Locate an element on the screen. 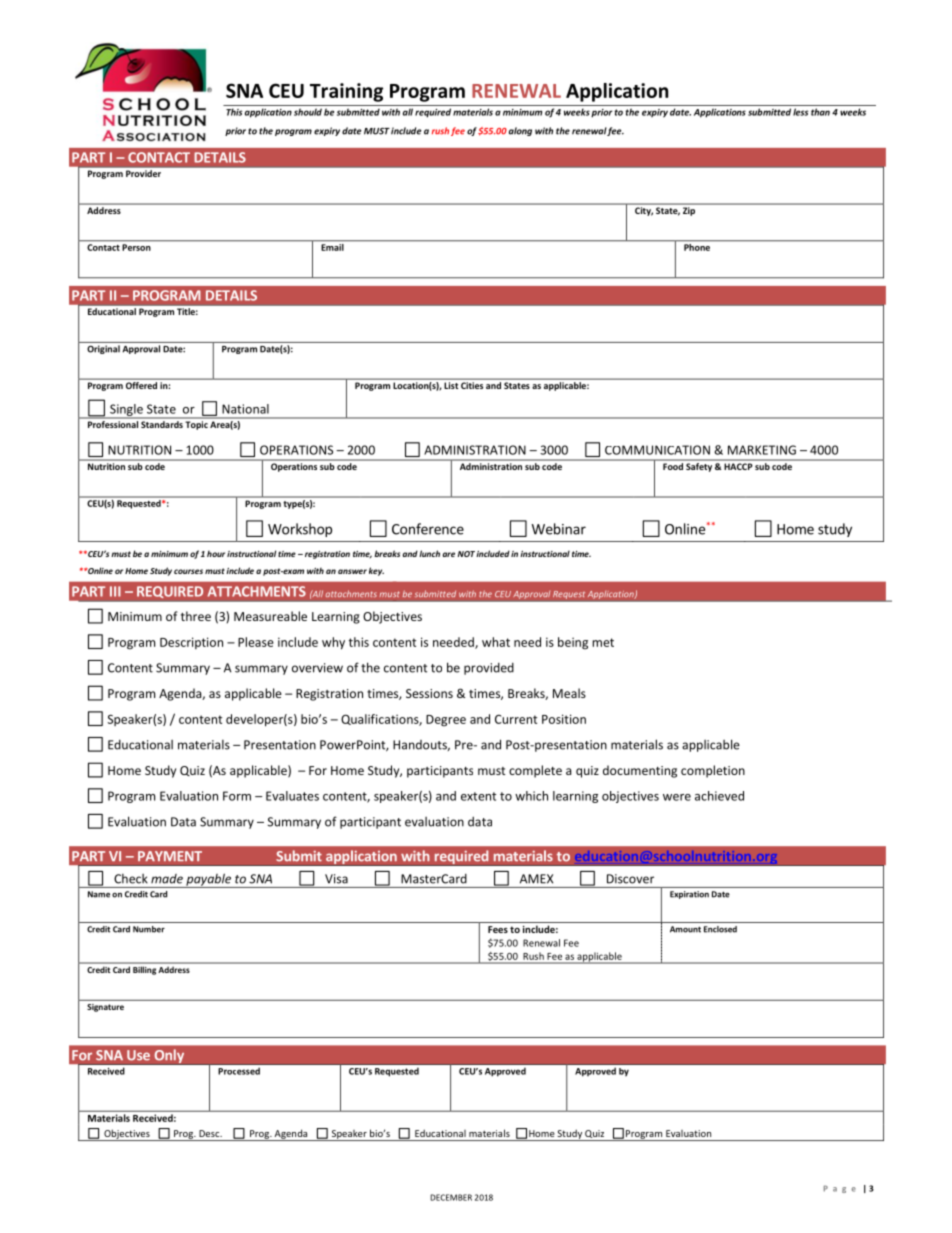 The image size is (952, 1233). Enclosed is located at coordinates (720, 929).
